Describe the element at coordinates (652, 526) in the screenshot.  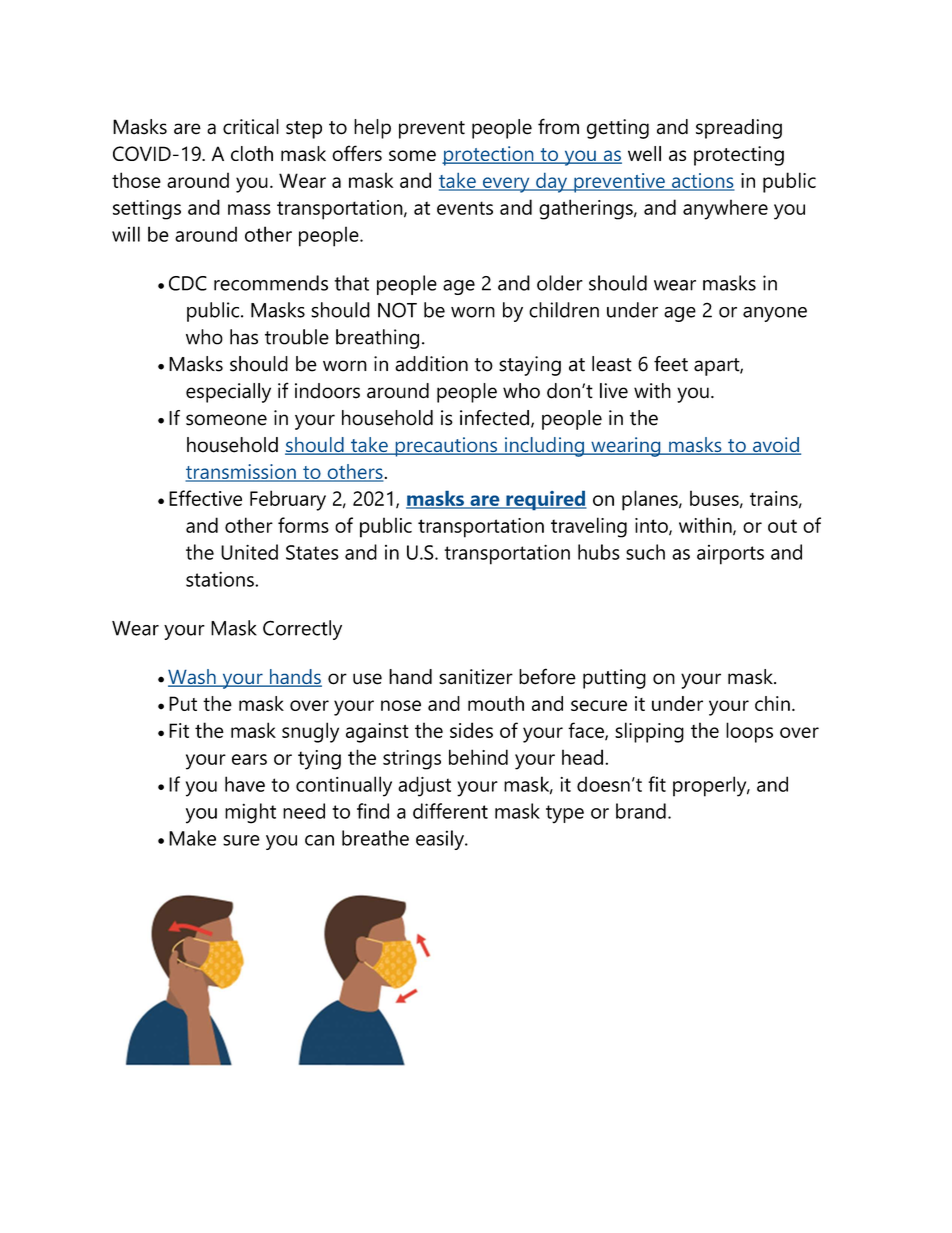
I see `into` at that location.
